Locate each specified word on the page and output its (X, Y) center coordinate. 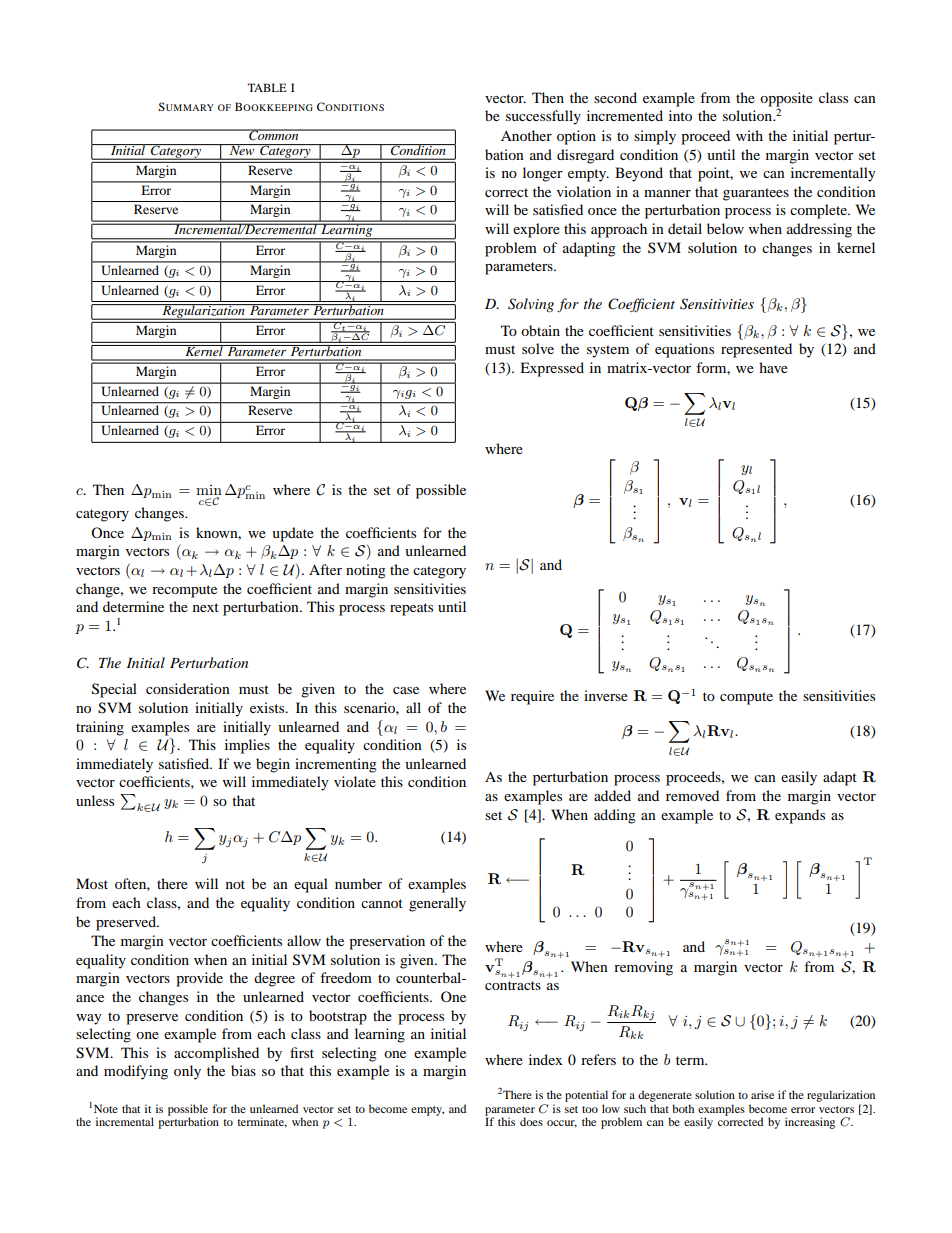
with (749, 135)
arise (762, 1094)
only (187, 1072)
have (773, 367)
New (242, 149)
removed (692, 795)
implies (247, 746)
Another (526, 135)
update (293, 534)
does (531, 1121)
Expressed (552, 369)
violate (355, 781)
